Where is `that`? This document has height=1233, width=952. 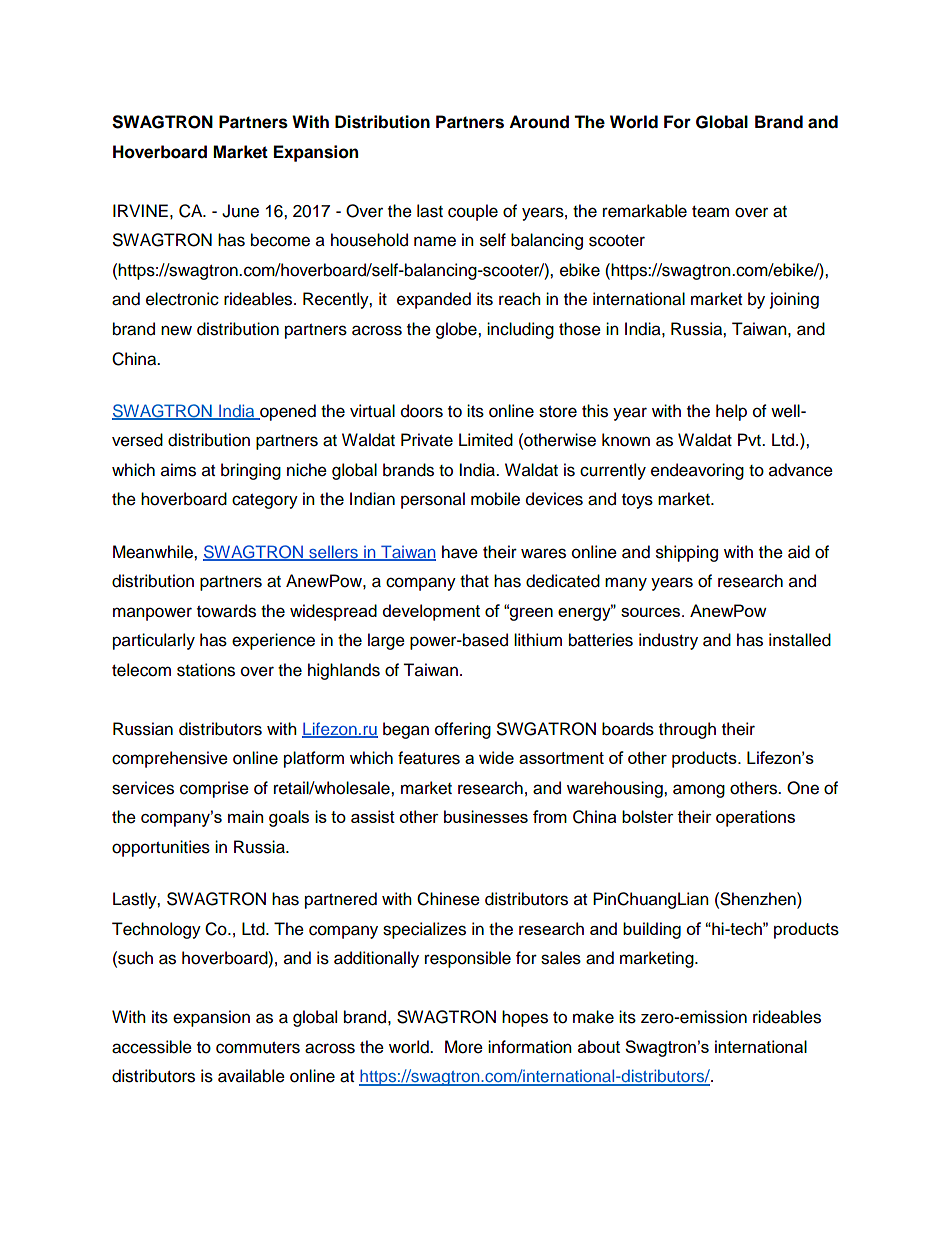 that is located at coordinates (474, 581).
